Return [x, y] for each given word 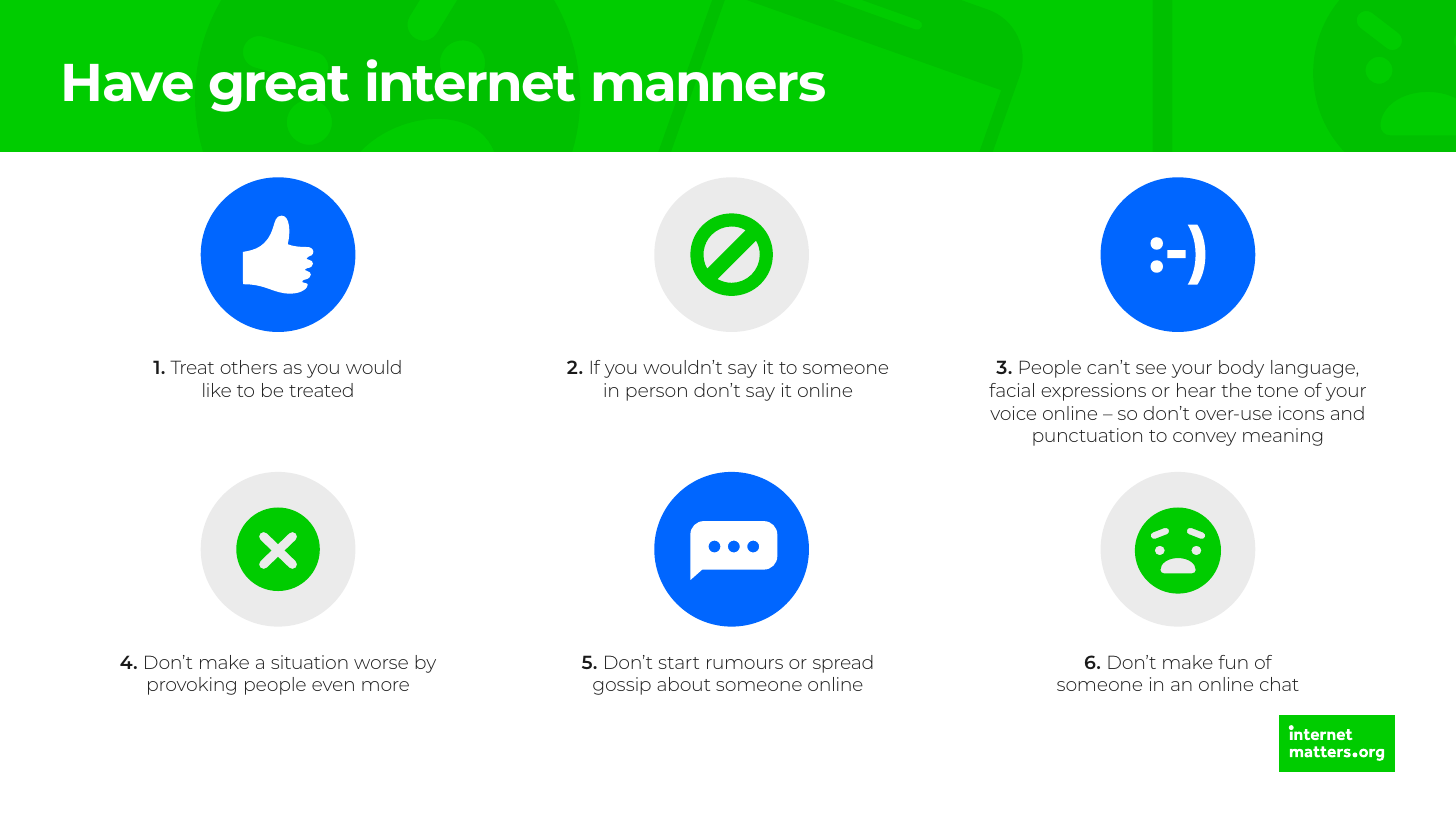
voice [1013, 413]
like [217, 390]
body [1241, 369]
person [656, 394]
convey [1204, 439]
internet [471, 80]
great [279, 89]
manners [709, 87]
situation [309, 662]
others [248, 367]
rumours [745, 664]
